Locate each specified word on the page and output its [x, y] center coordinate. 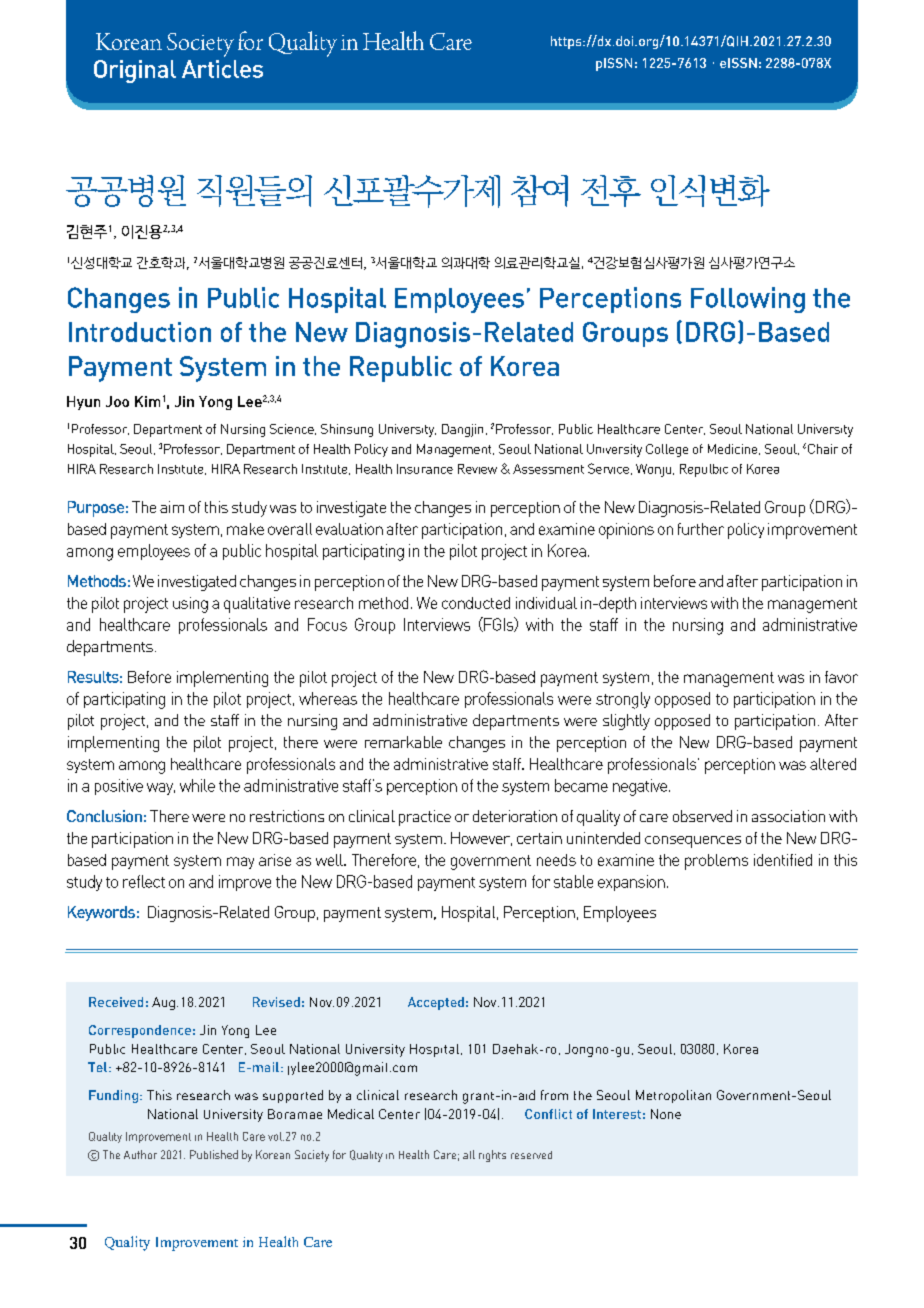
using [190, 605]
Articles [222, 69]
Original [135, 71]
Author [140, 1154]
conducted [476, 603]
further [701, 529]
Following [748, 300]
